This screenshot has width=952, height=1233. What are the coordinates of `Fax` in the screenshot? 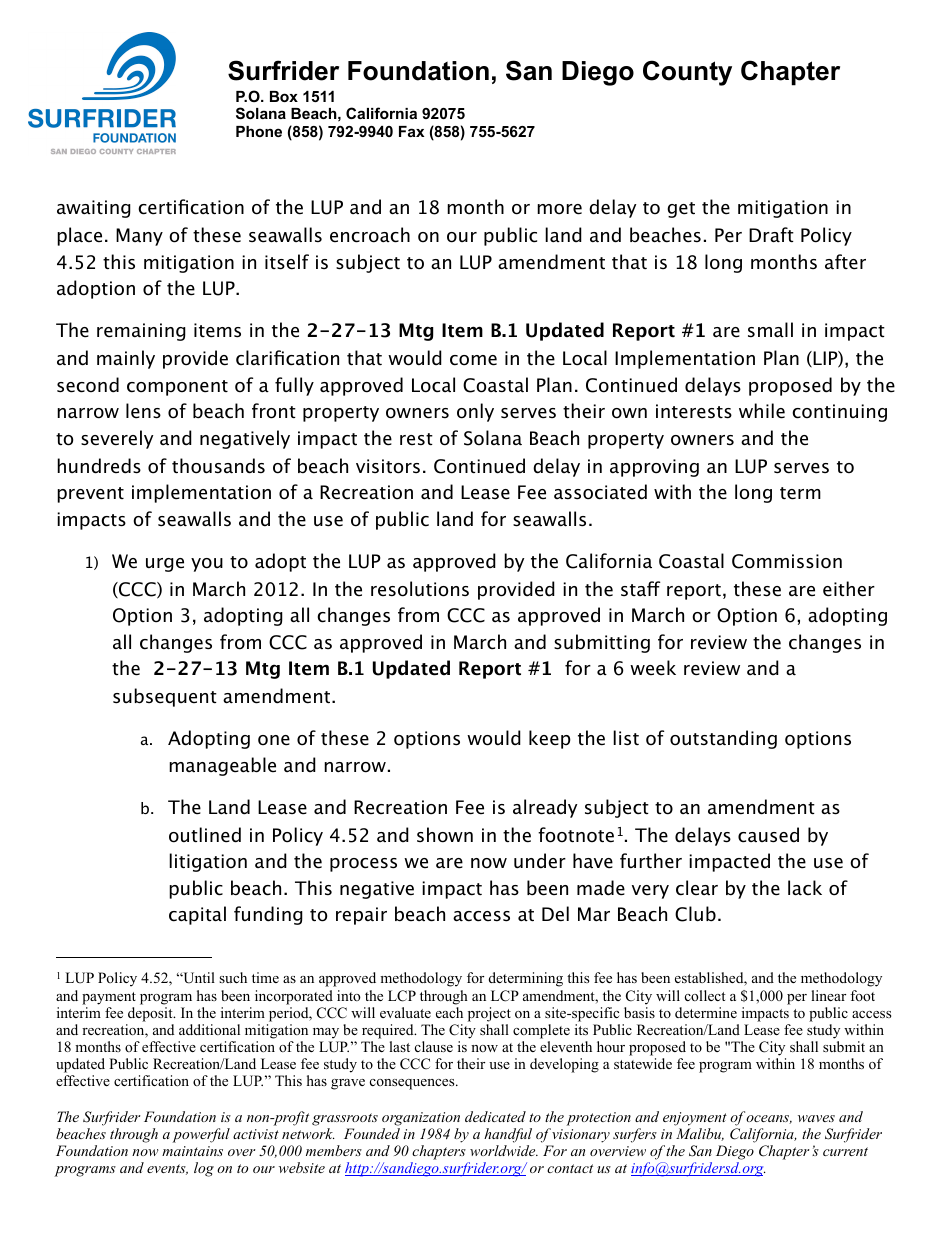 It's located at (411, 131).
